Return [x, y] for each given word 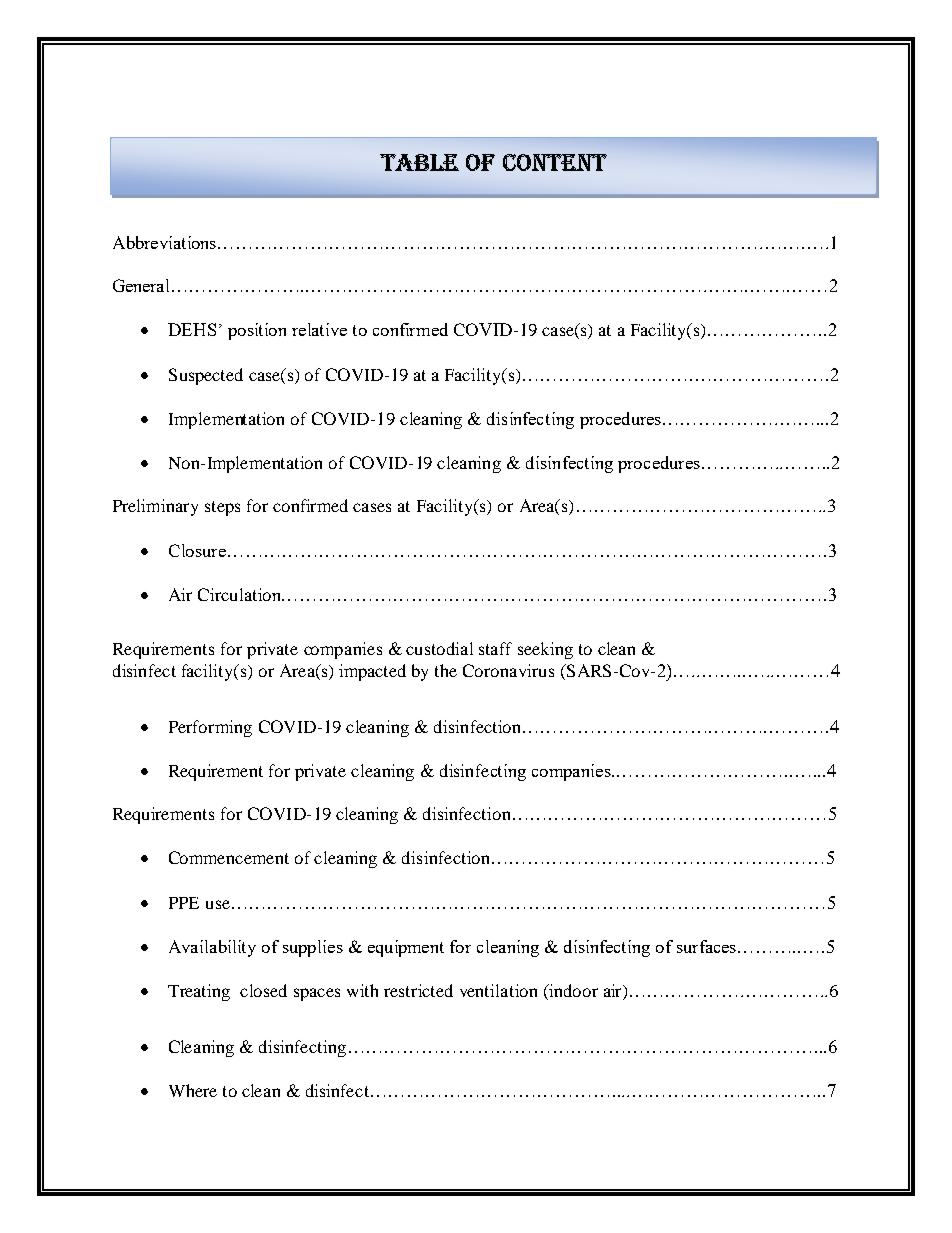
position [257, 331]
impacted [372, 672]
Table [419, 162]
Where [193, 1090]
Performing [210, 728]
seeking [545, 650]
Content [555, 162]
